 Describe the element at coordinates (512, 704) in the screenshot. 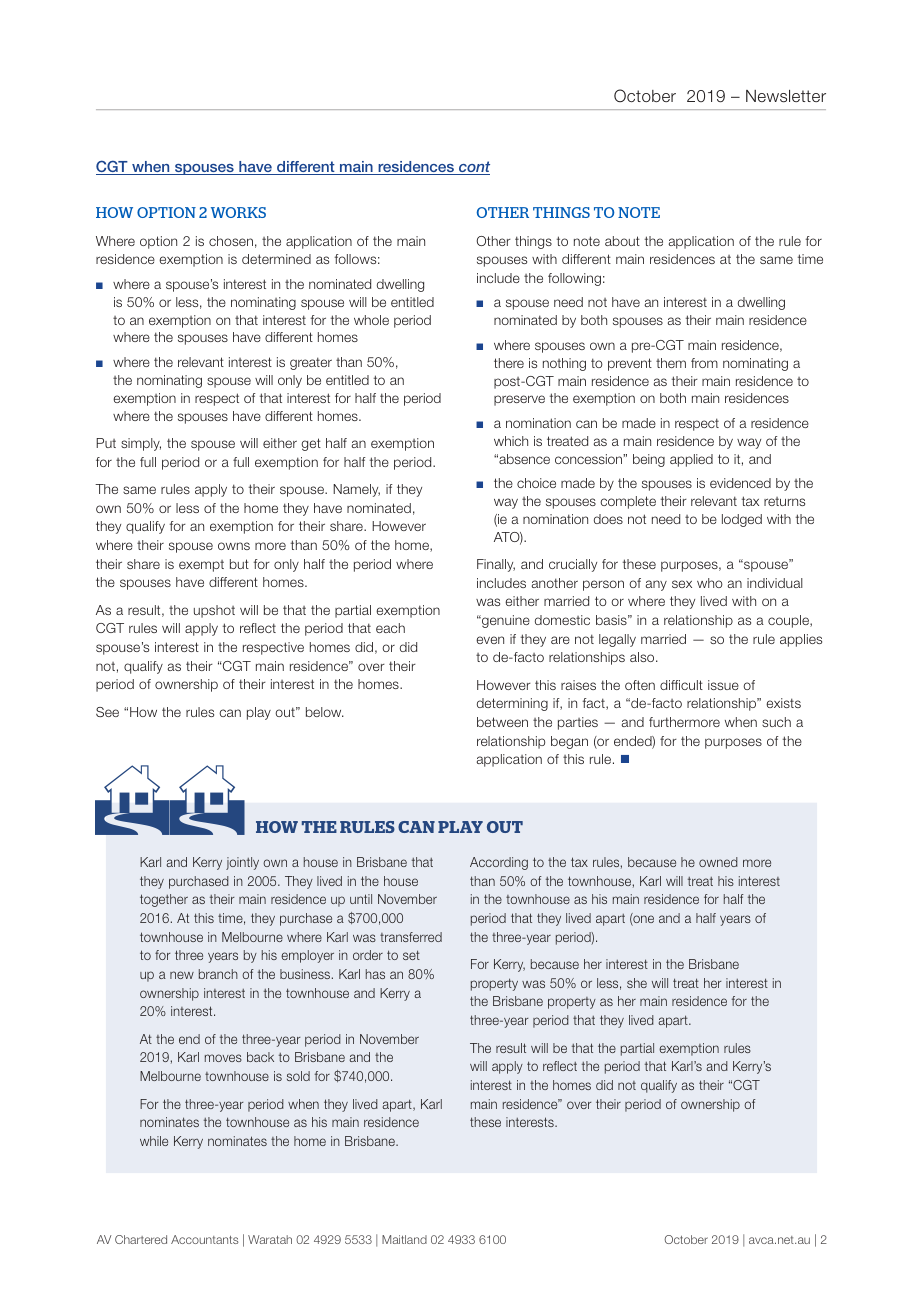

I see `determining` at that location.
